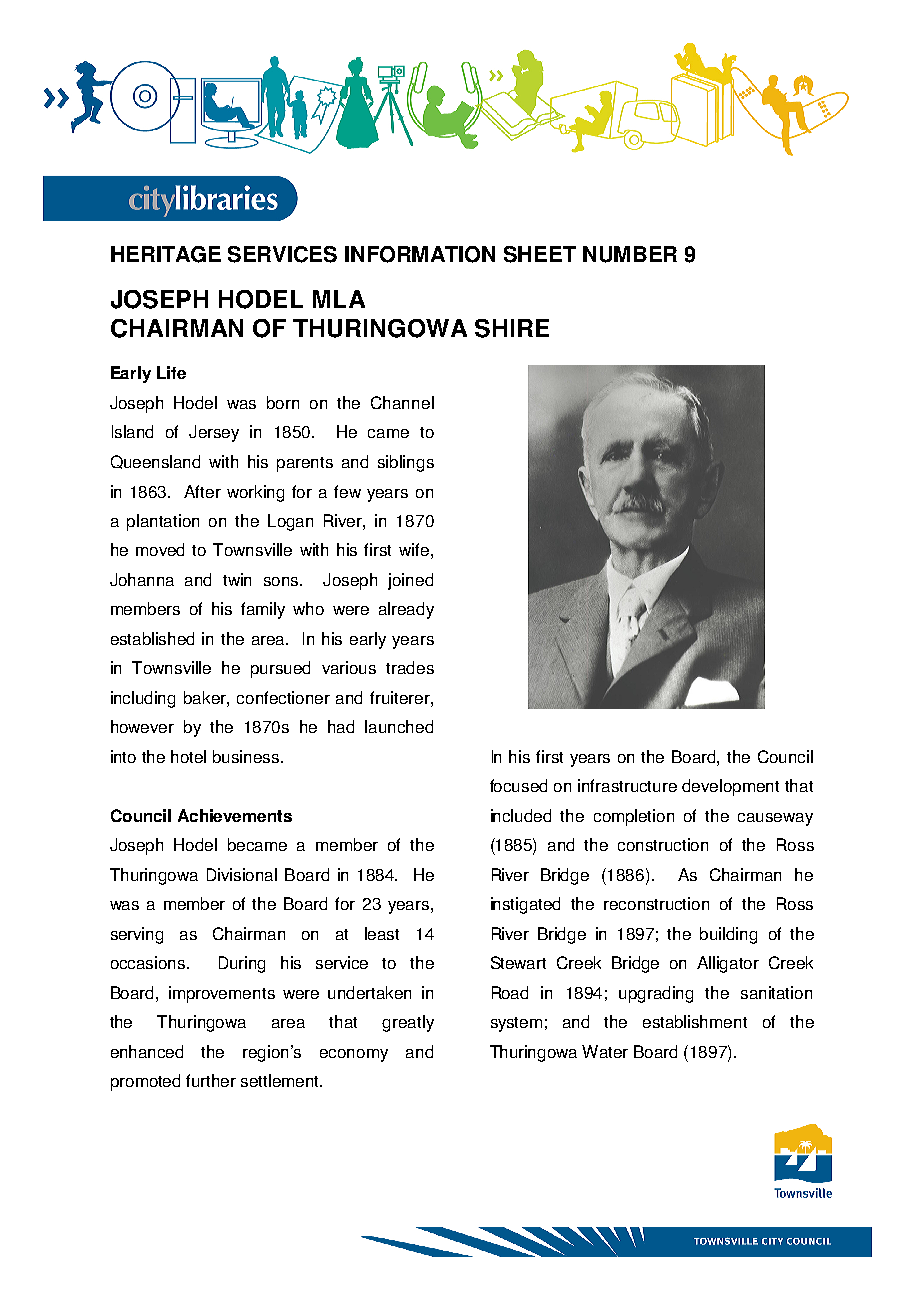 The width and height of the screenshot is (924, 1308). I want to click on further, so click(211, 1080).
